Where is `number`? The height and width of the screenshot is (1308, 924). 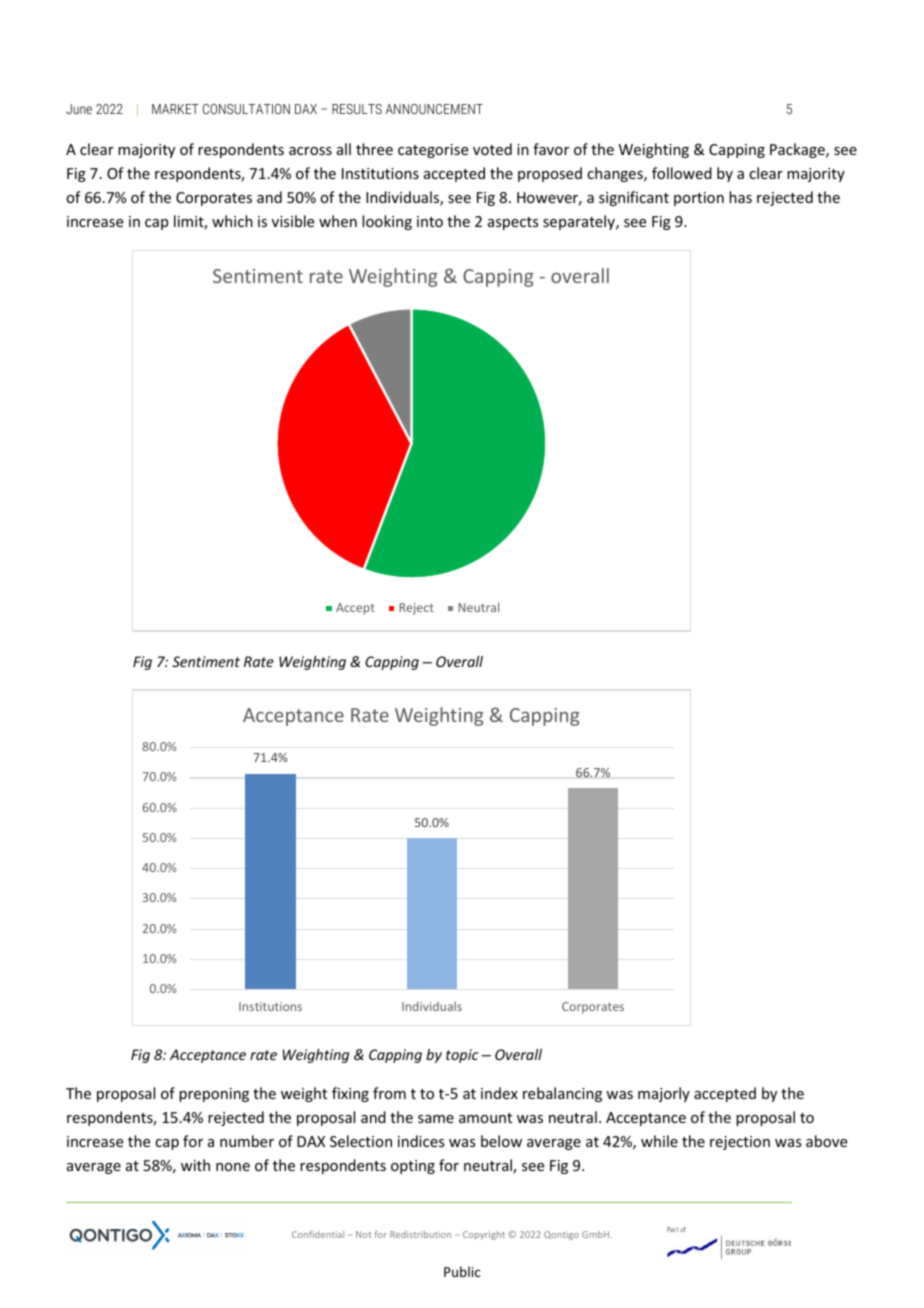
number is located at coordinates (247, 1141).
